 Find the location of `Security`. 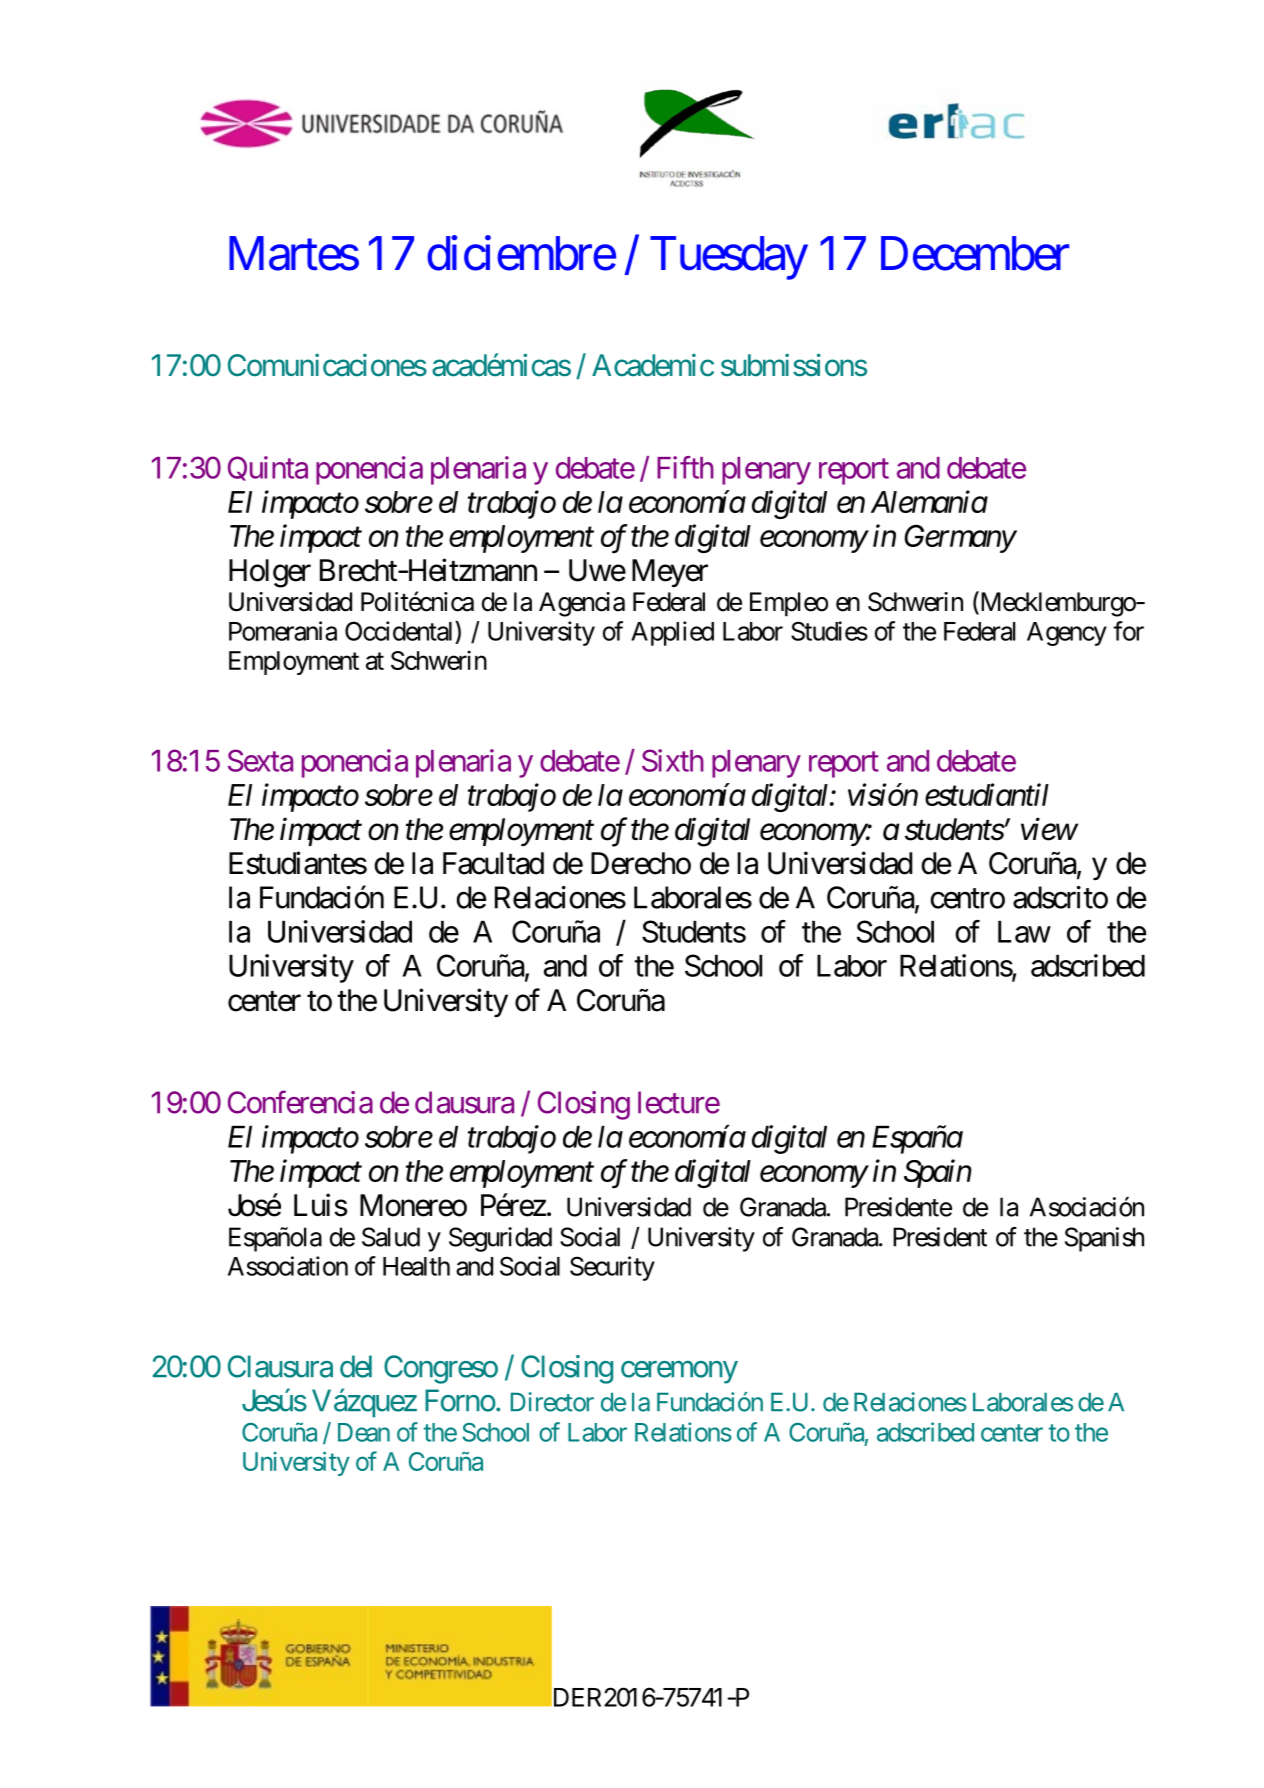

Security is located at coordinates (612, 1268).
